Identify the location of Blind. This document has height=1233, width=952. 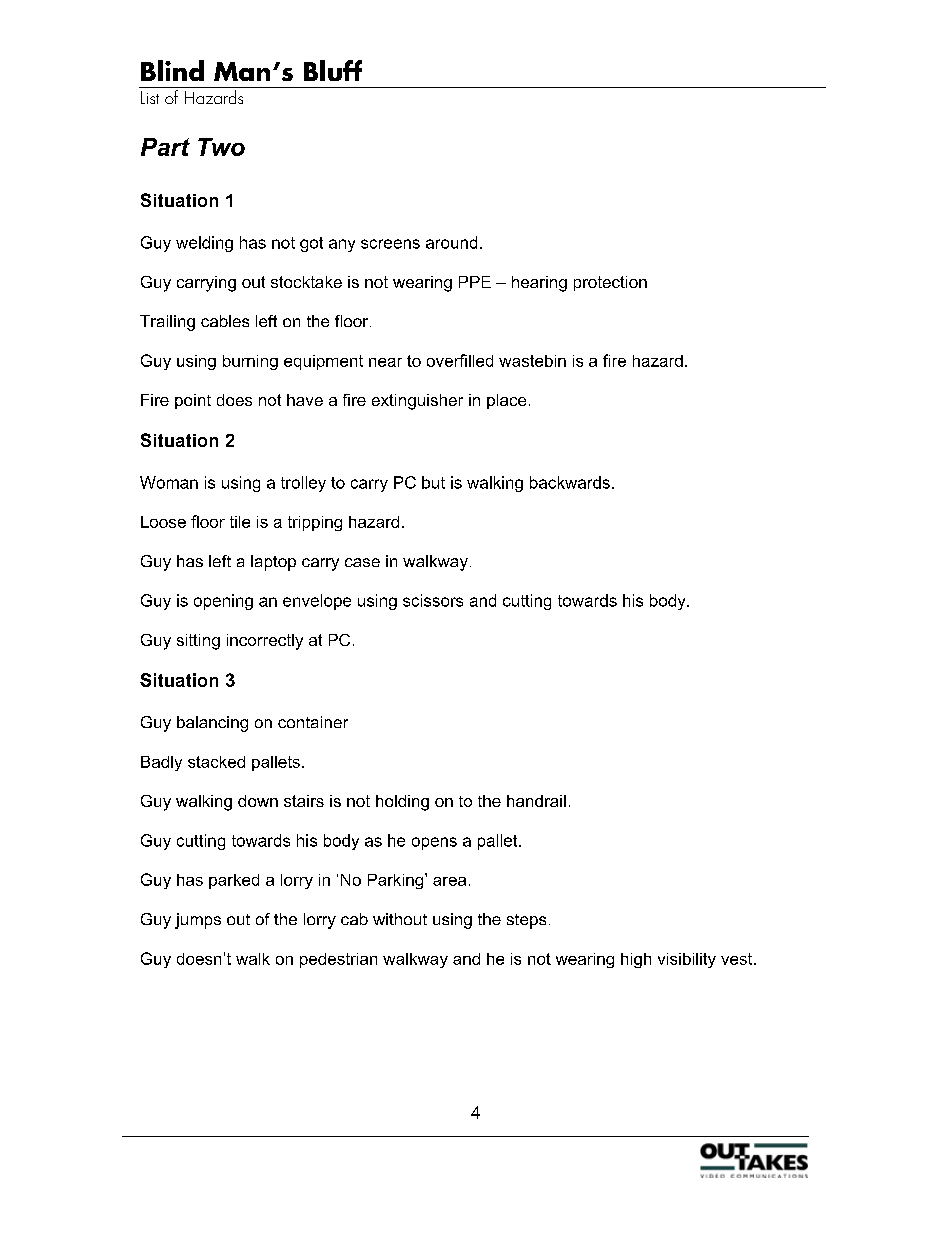
(172, 70).
